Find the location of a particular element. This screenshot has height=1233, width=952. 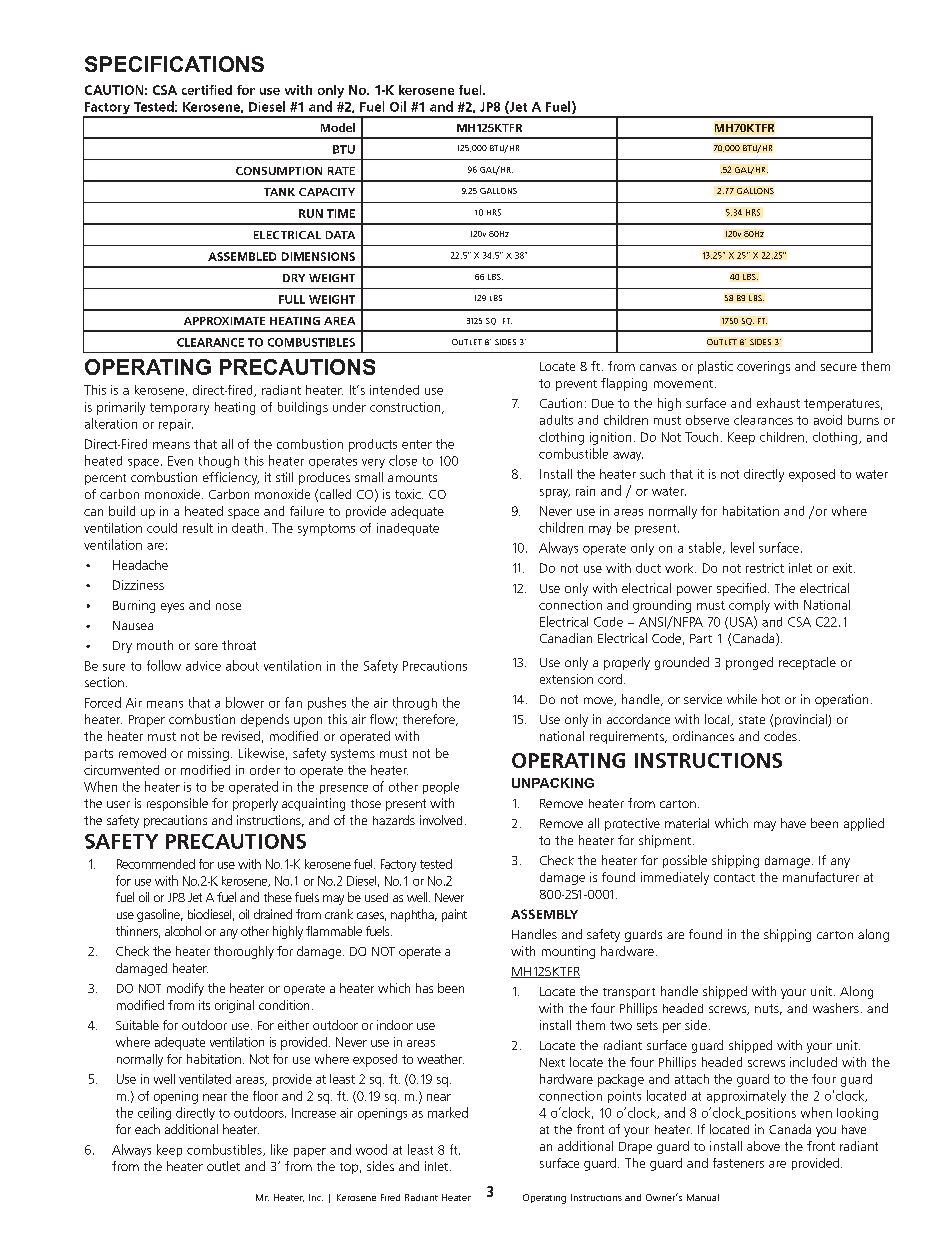

exhaust is located at coordinates (778, 403).
